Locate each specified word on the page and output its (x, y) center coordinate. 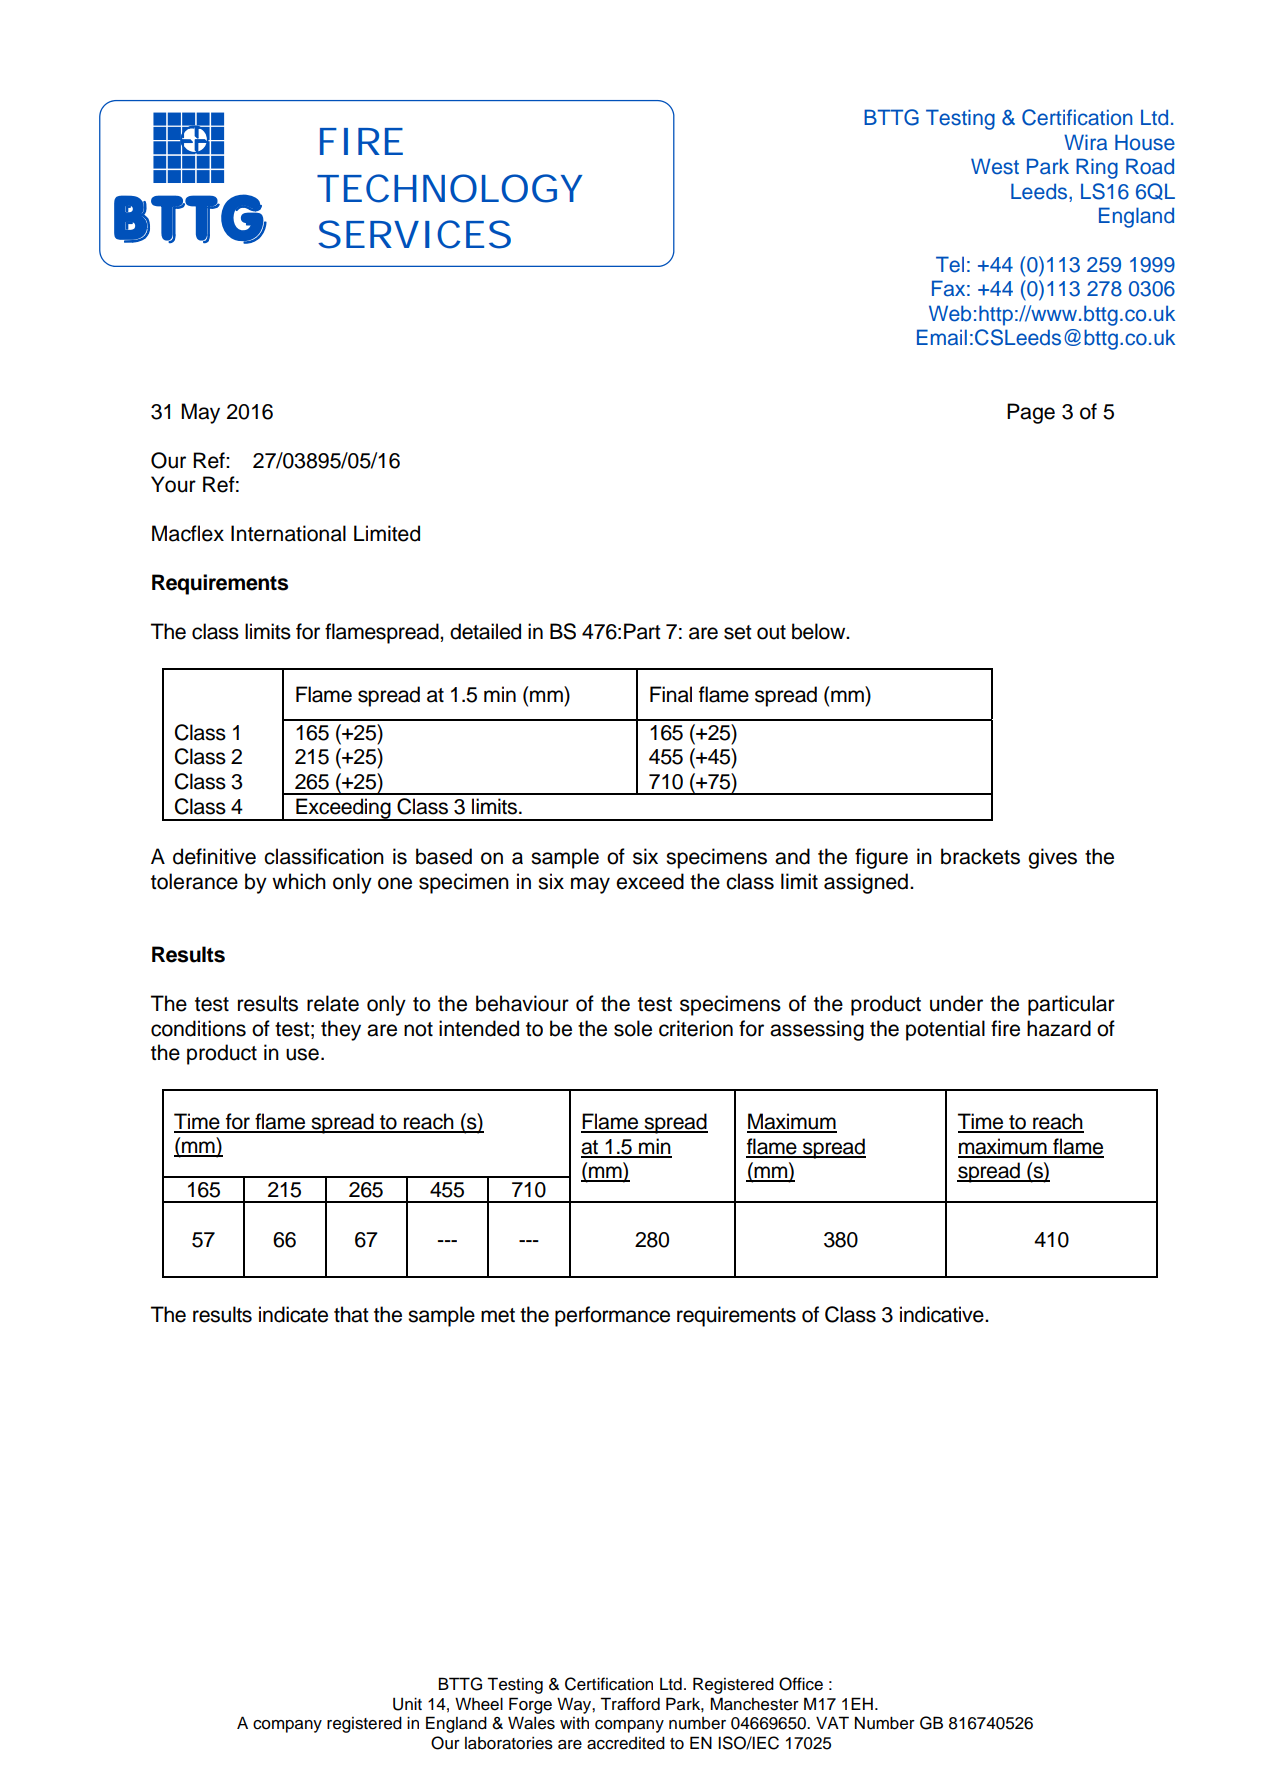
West (995, 166)
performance (612, 1316)
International (288, 533)
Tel (950, 264)
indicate (293, 1314)
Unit (407, 1704)
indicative (943, 1314)
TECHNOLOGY (449, 188)
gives (1052, 858)
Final (671, 694)
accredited (626, 1743)
